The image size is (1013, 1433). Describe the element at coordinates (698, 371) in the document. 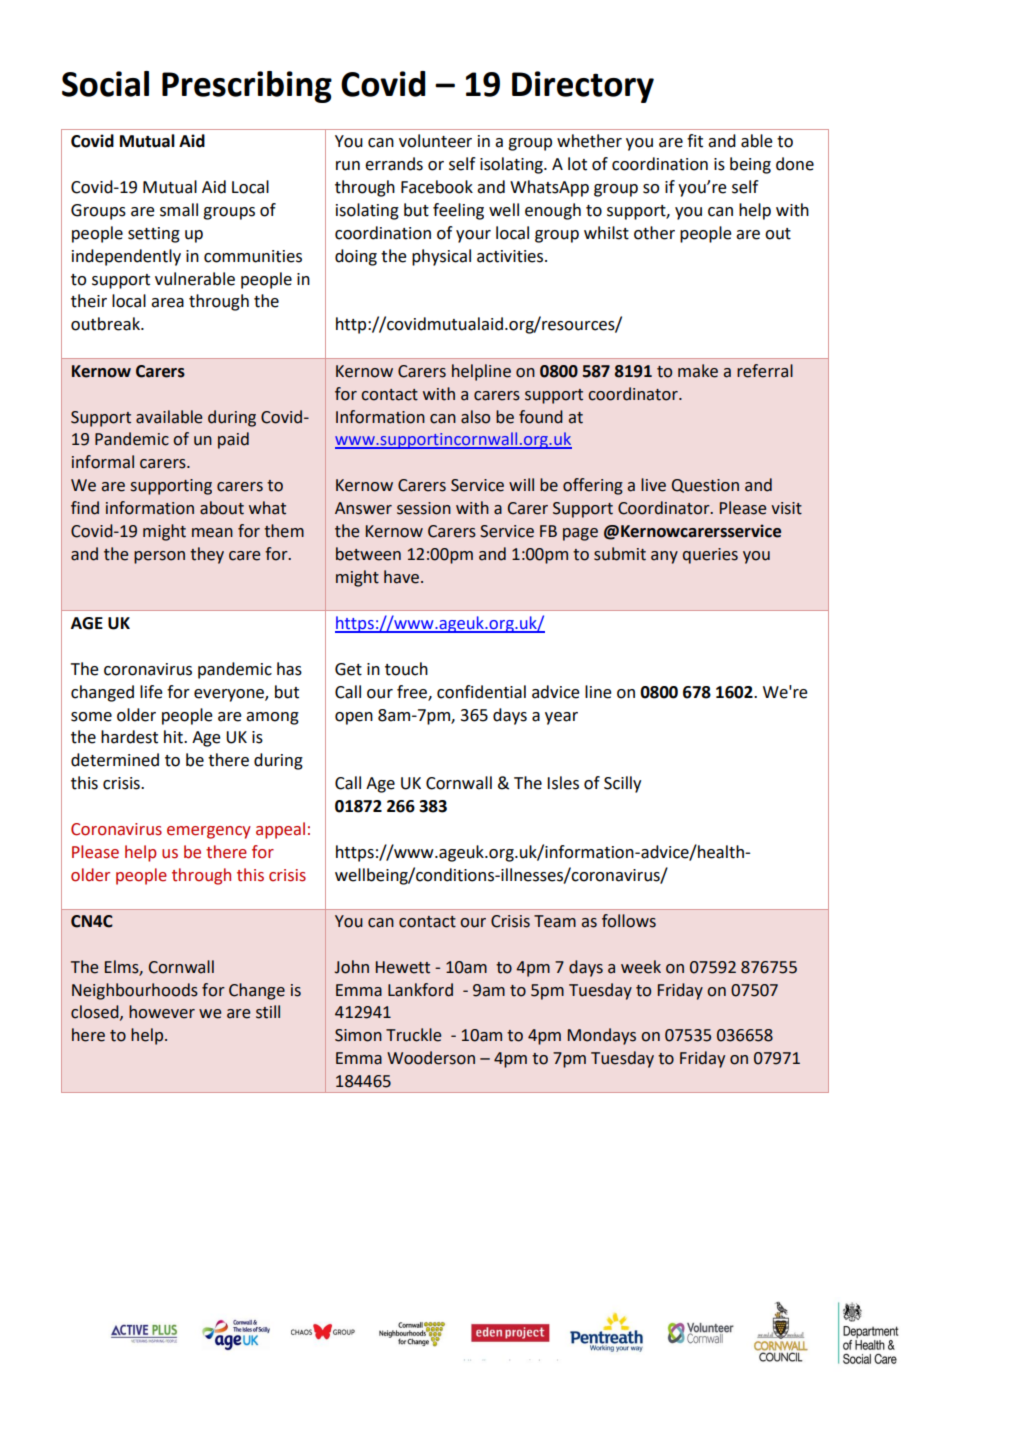

I see `make` at that location.
